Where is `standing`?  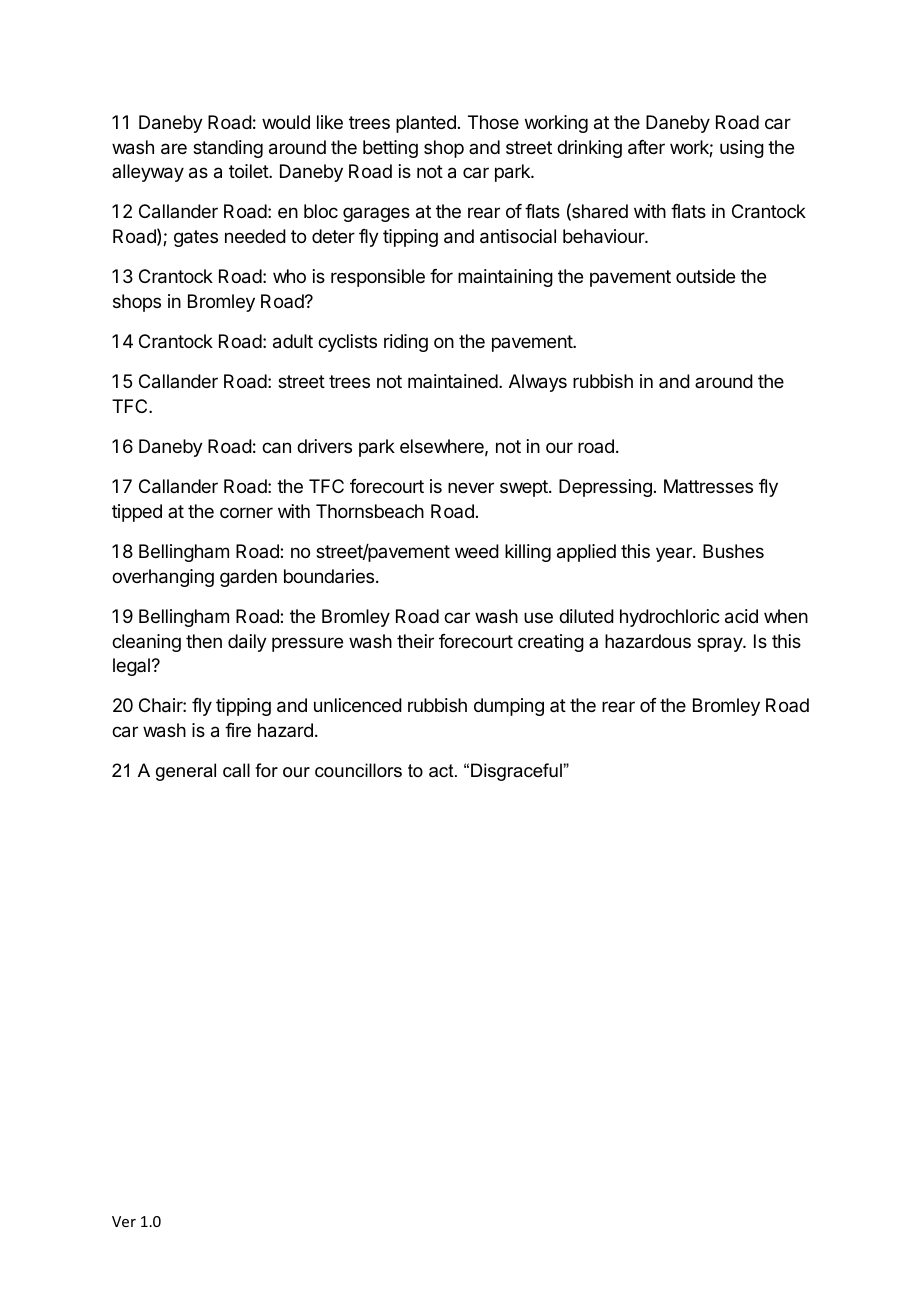
standing is located at coordinates (228, 149).
